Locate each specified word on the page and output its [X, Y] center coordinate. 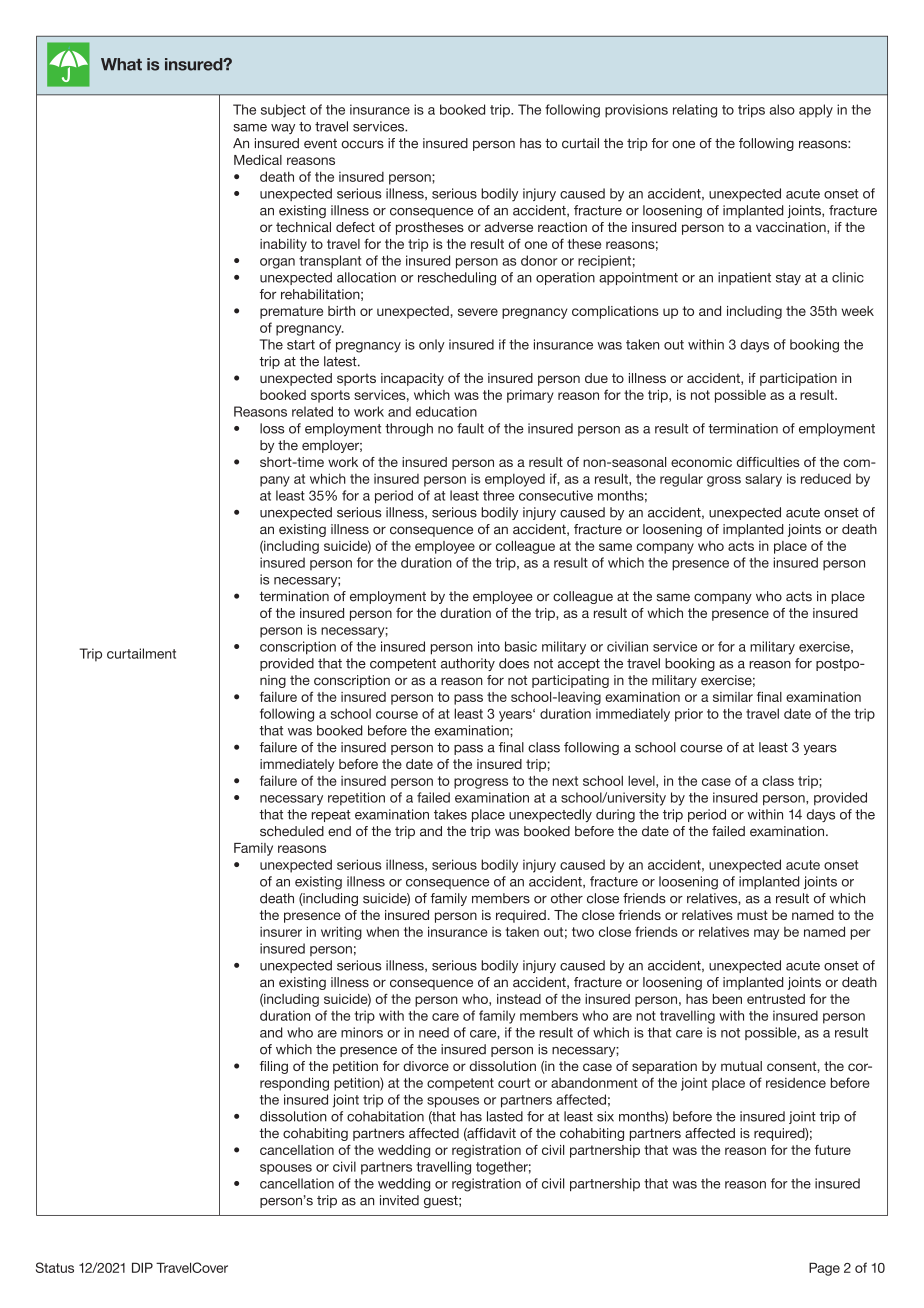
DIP [142, 1267]
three [498, 495]
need [434, 1032]
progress [481, 783]
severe [478, 312]
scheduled [292, 831]
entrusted [776, 999]
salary [763, 480]
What [121, 64]
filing [274, 1067]
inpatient [744, 278]
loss [272, 428]
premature [291, 312]
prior [689, 715]
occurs [362, 144]
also [782, 109]
